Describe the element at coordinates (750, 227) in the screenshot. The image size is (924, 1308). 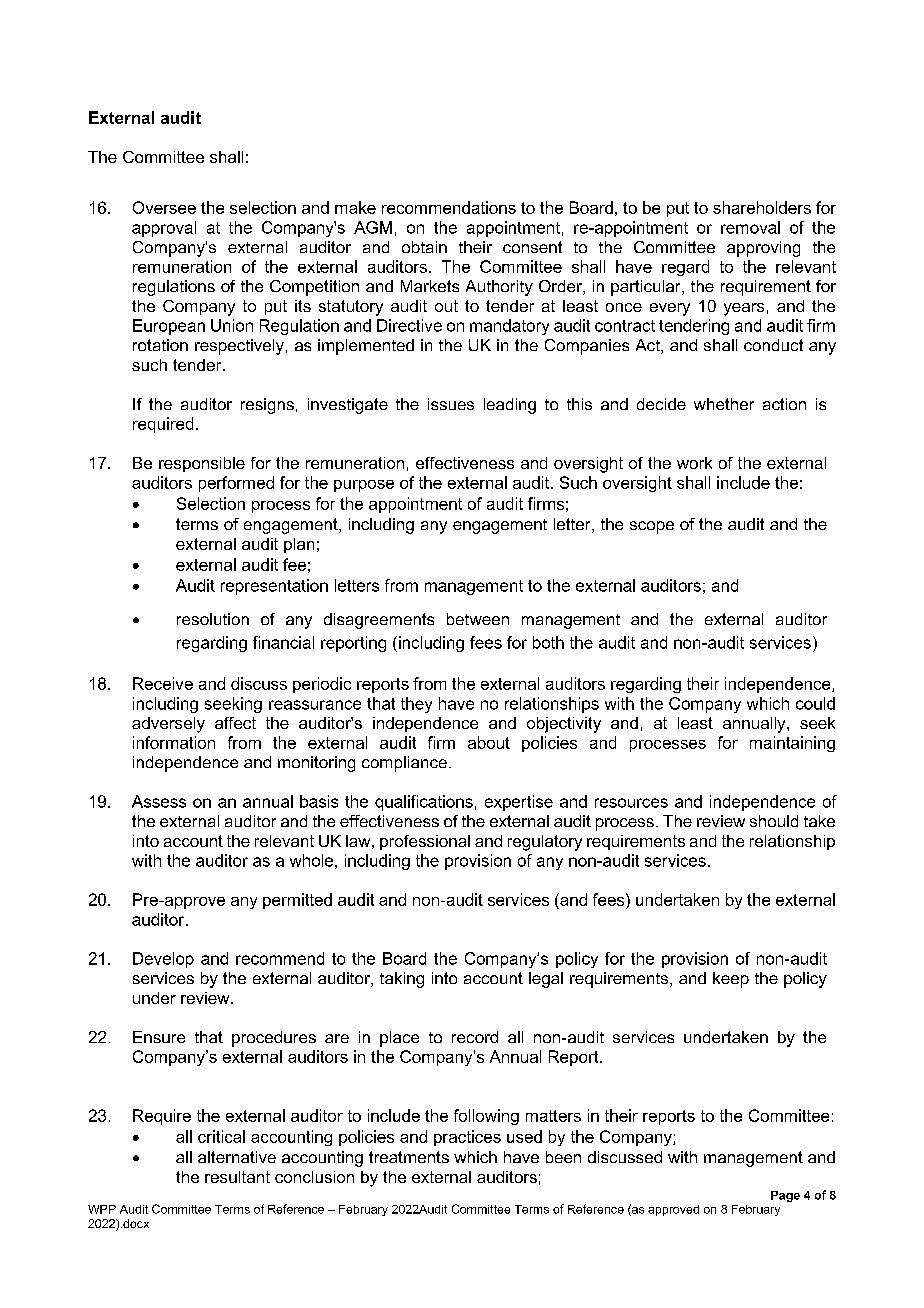
I see `removal` at that location.
